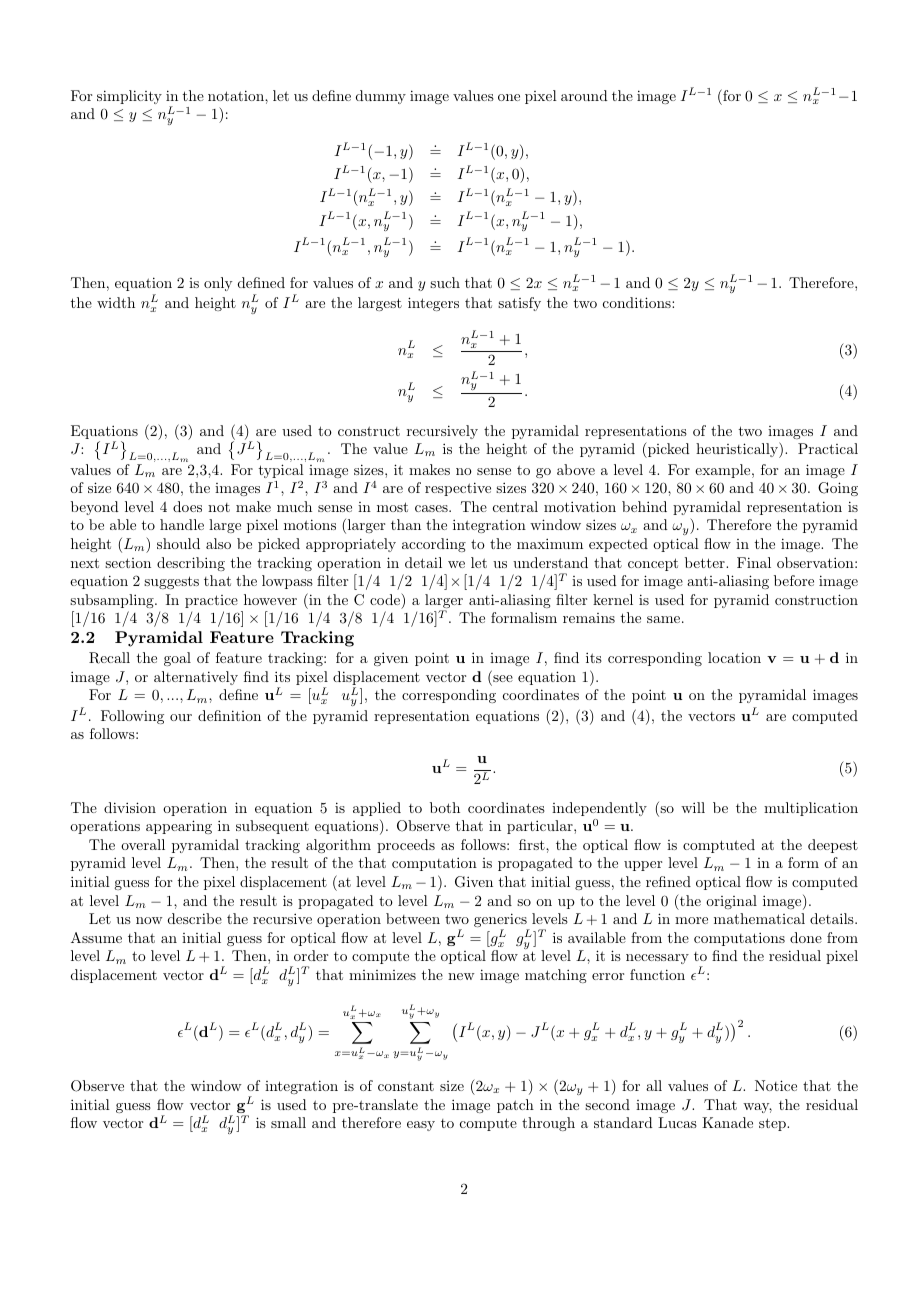 The image size is (924, 1308). I want to click on dummy, so click(381, 97).
